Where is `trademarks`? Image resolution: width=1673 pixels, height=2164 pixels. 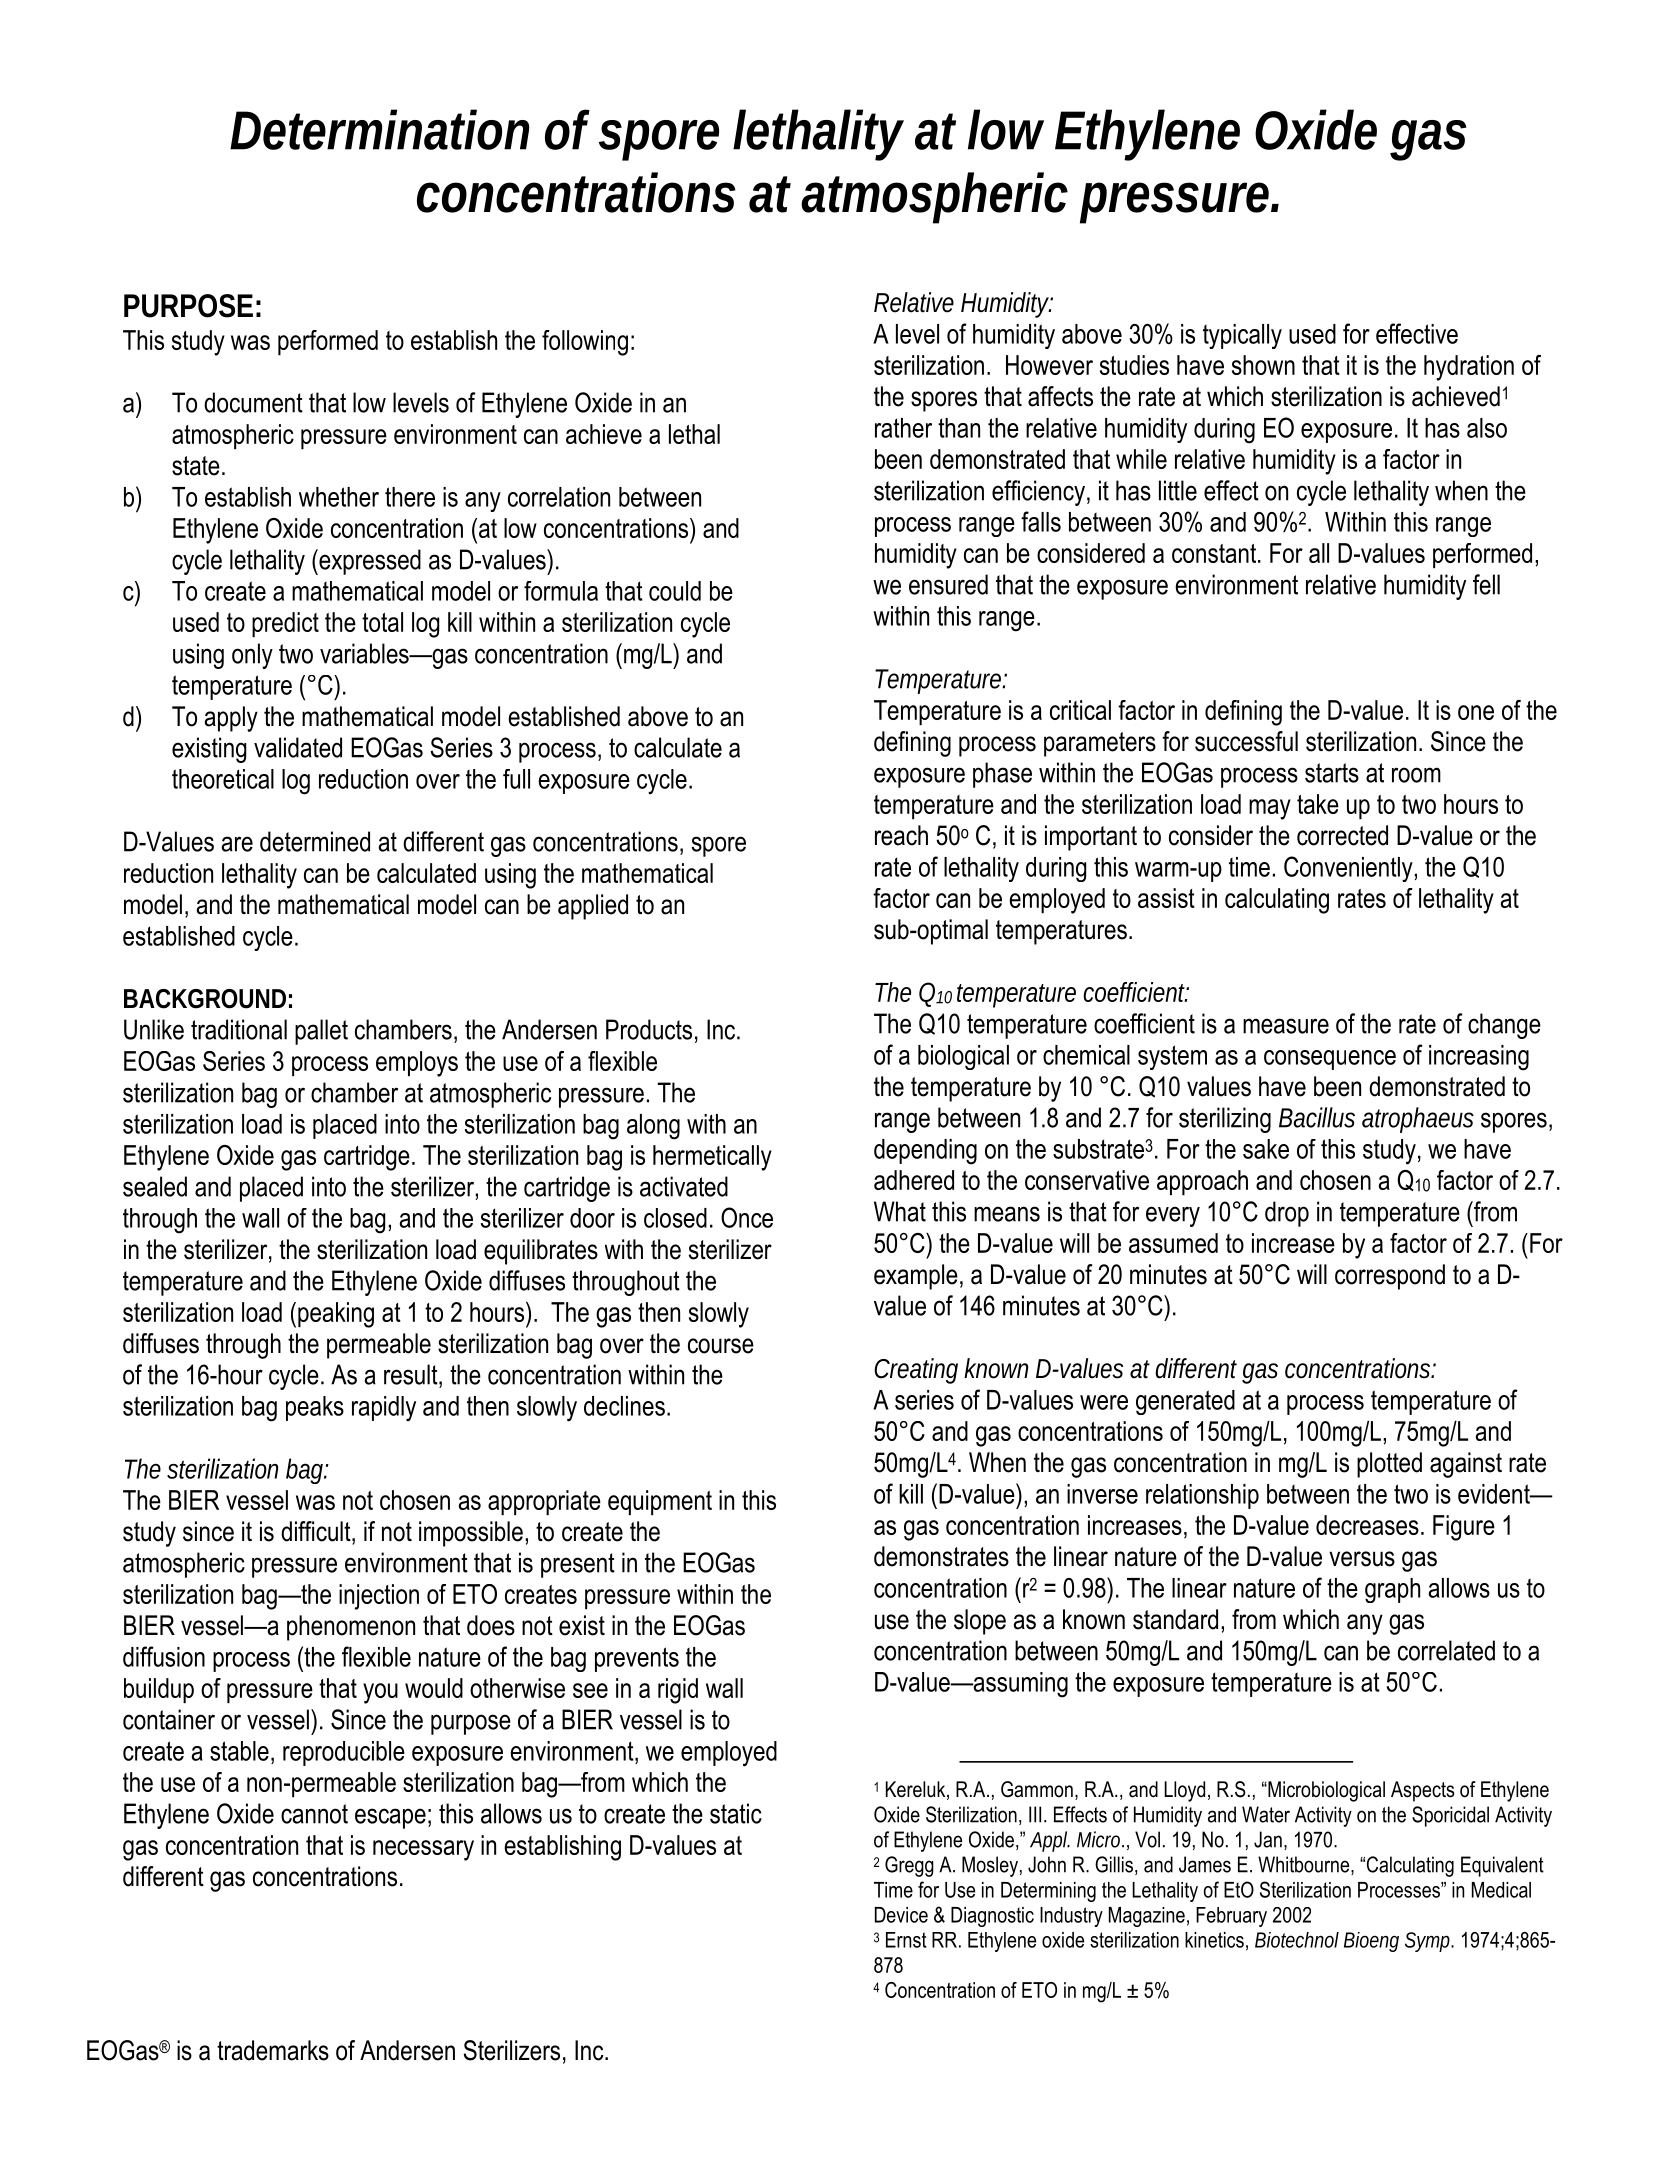 trademarks is located at coordinates (273, 2050).
